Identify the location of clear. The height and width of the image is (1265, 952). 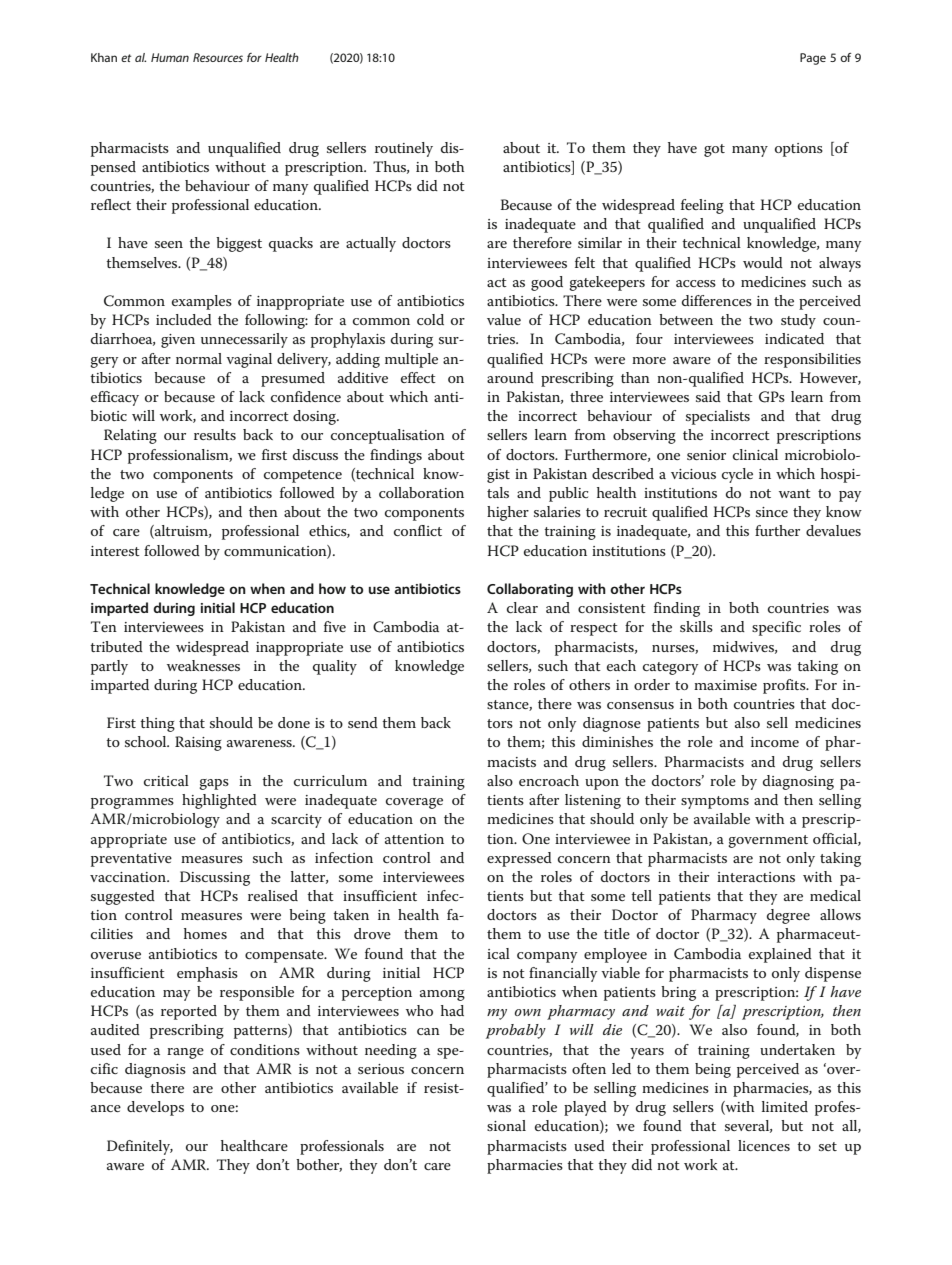
(522, 607).
